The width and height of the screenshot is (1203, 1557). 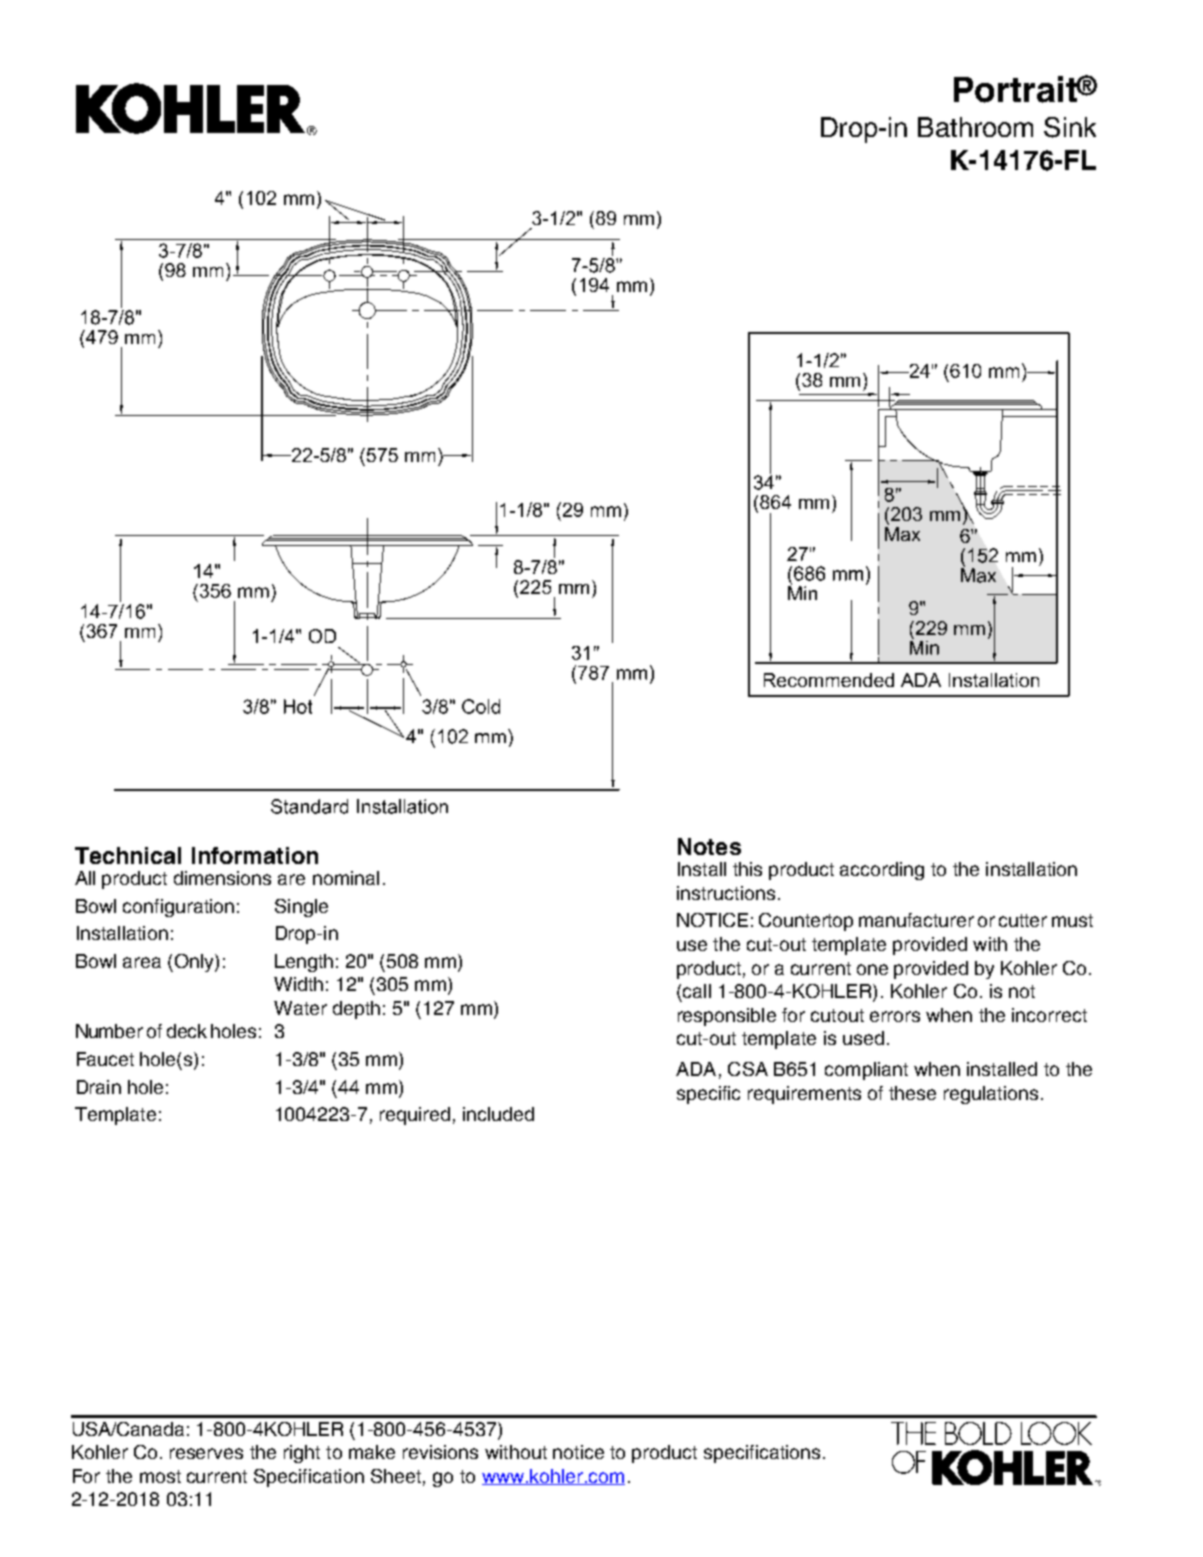 What do you see at coordinates (709, 846) in the screenshot?
I see `Notes` at bounding box center [709, 846].
